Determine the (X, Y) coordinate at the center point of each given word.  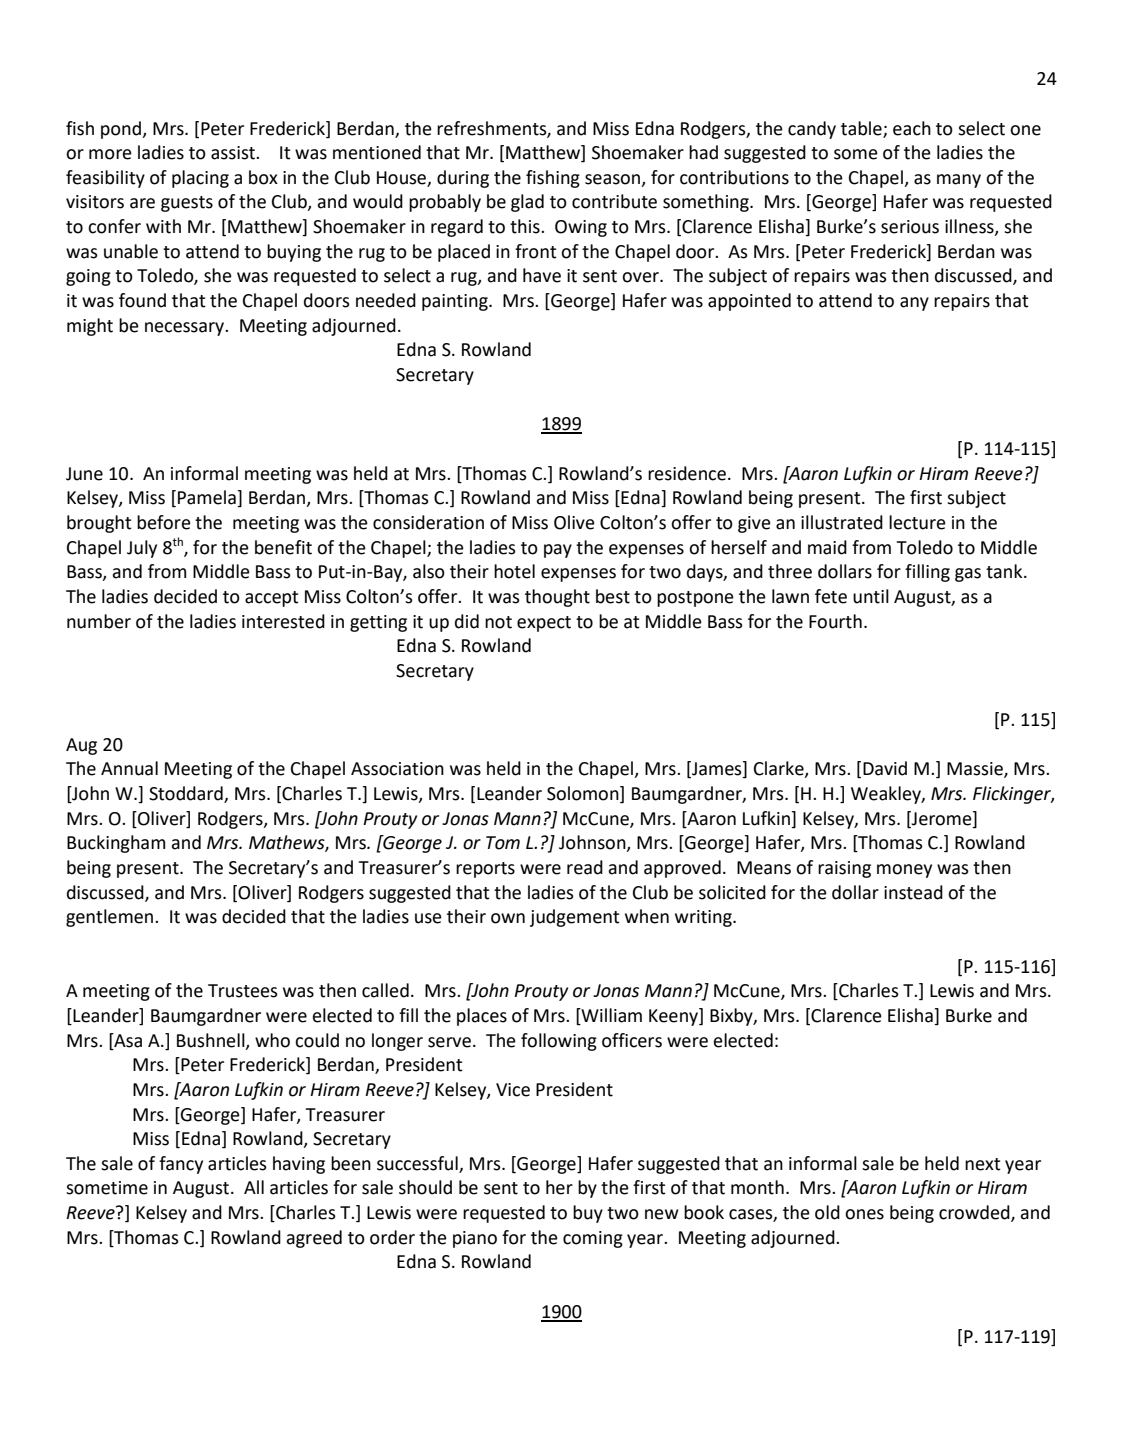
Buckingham (116, 844)
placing (200, 179)
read (585, 867)
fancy (181, 1165)
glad (527, 203)
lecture (917, 522)
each (912, 128)
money (904, 871)
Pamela (208, 498)
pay (558, 551)
